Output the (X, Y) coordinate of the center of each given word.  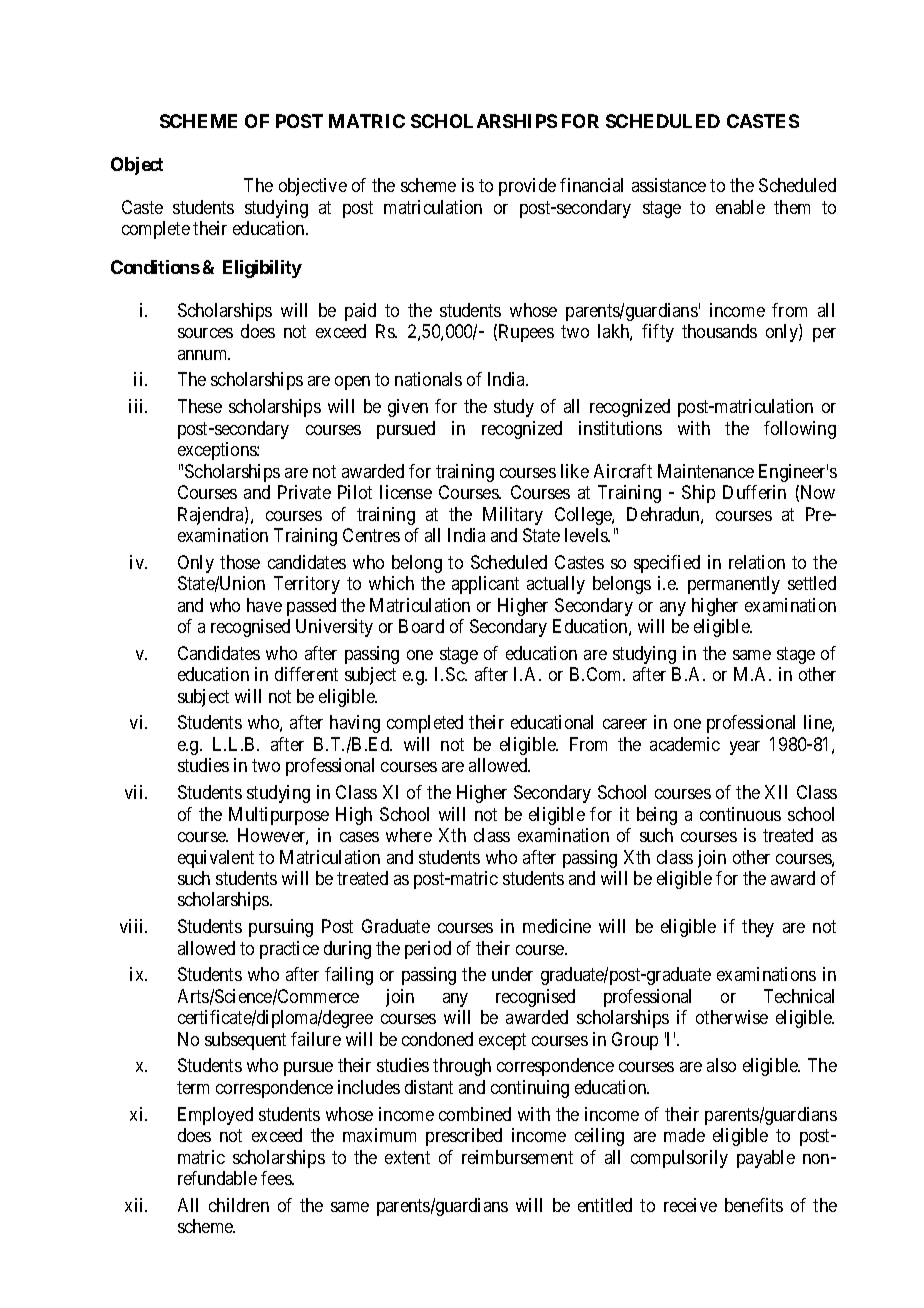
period (428, 950)
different (306, 674)
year (745, 748)
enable (740, 207)
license (406, 492)
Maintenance (706, 471)
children (239, 1205)
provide (527, 187)
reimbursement (517, 1157)
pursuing (281, 928)
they (758, 928)
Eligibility (262, 269)
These (200, 406)
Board (421, 626)
